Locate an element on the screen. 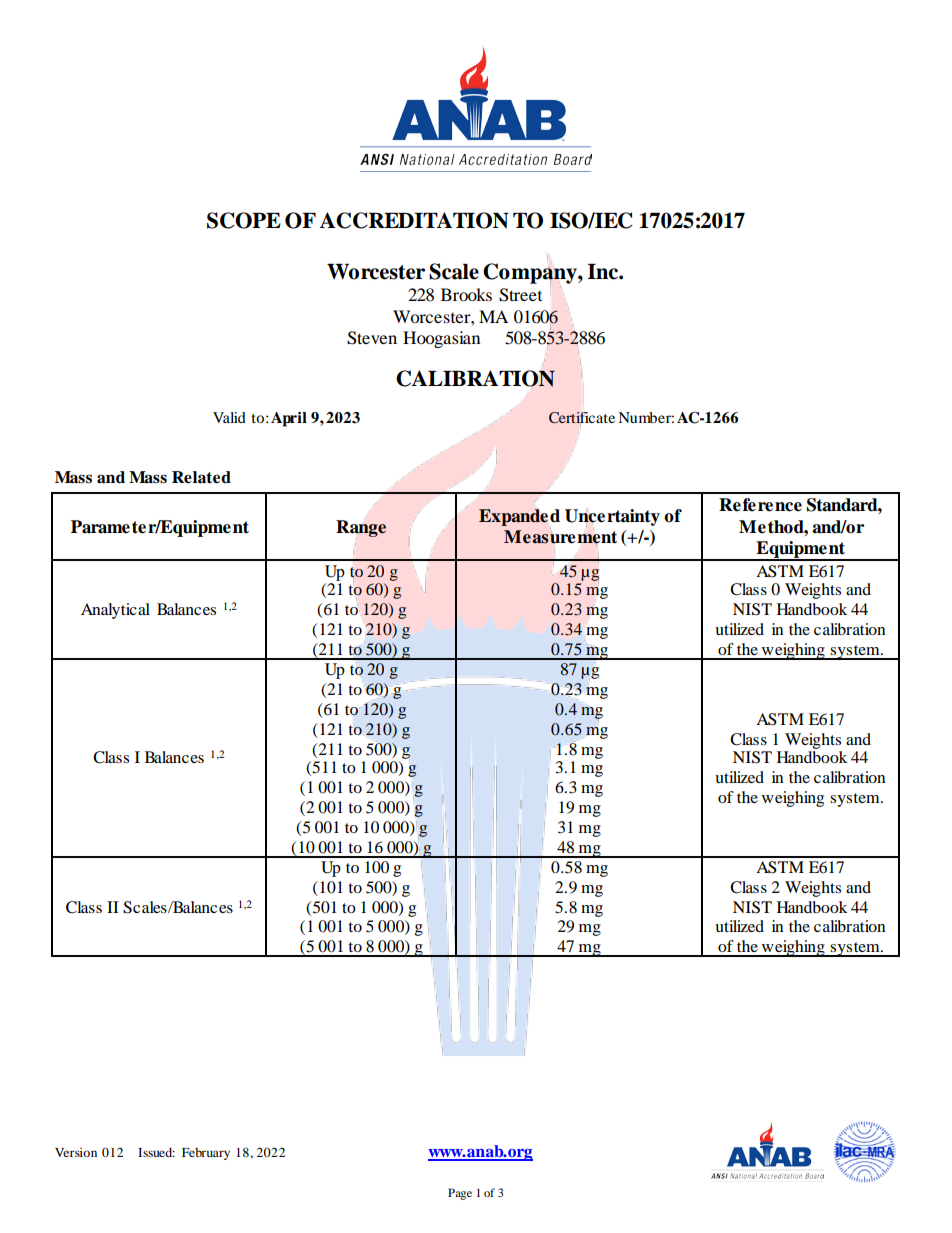 The image size is (952, 1233). SCOPE is located at coordinates (244, 220).
